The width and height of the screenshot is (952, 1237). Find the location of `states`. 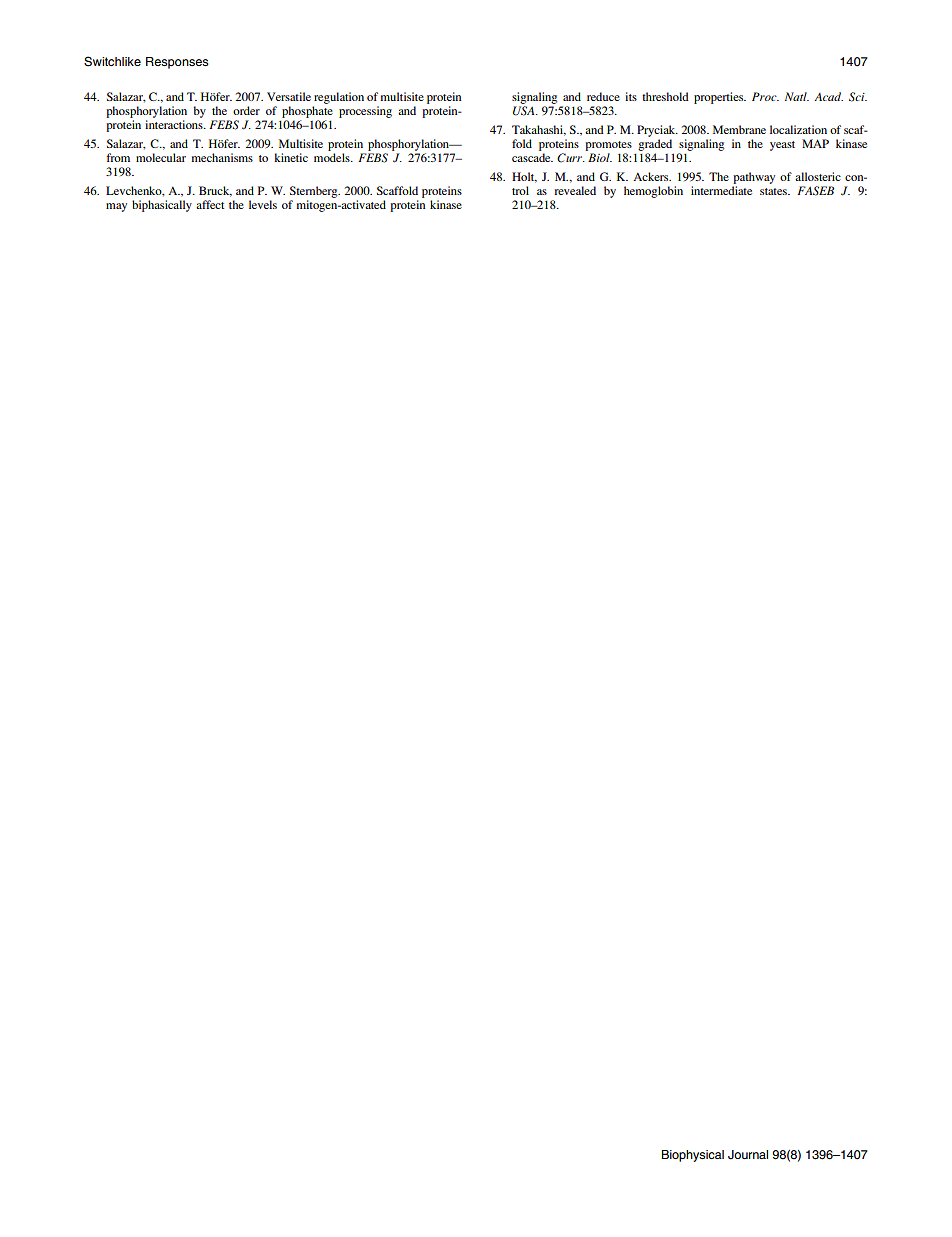

states is located at coordinates (774, 191).
